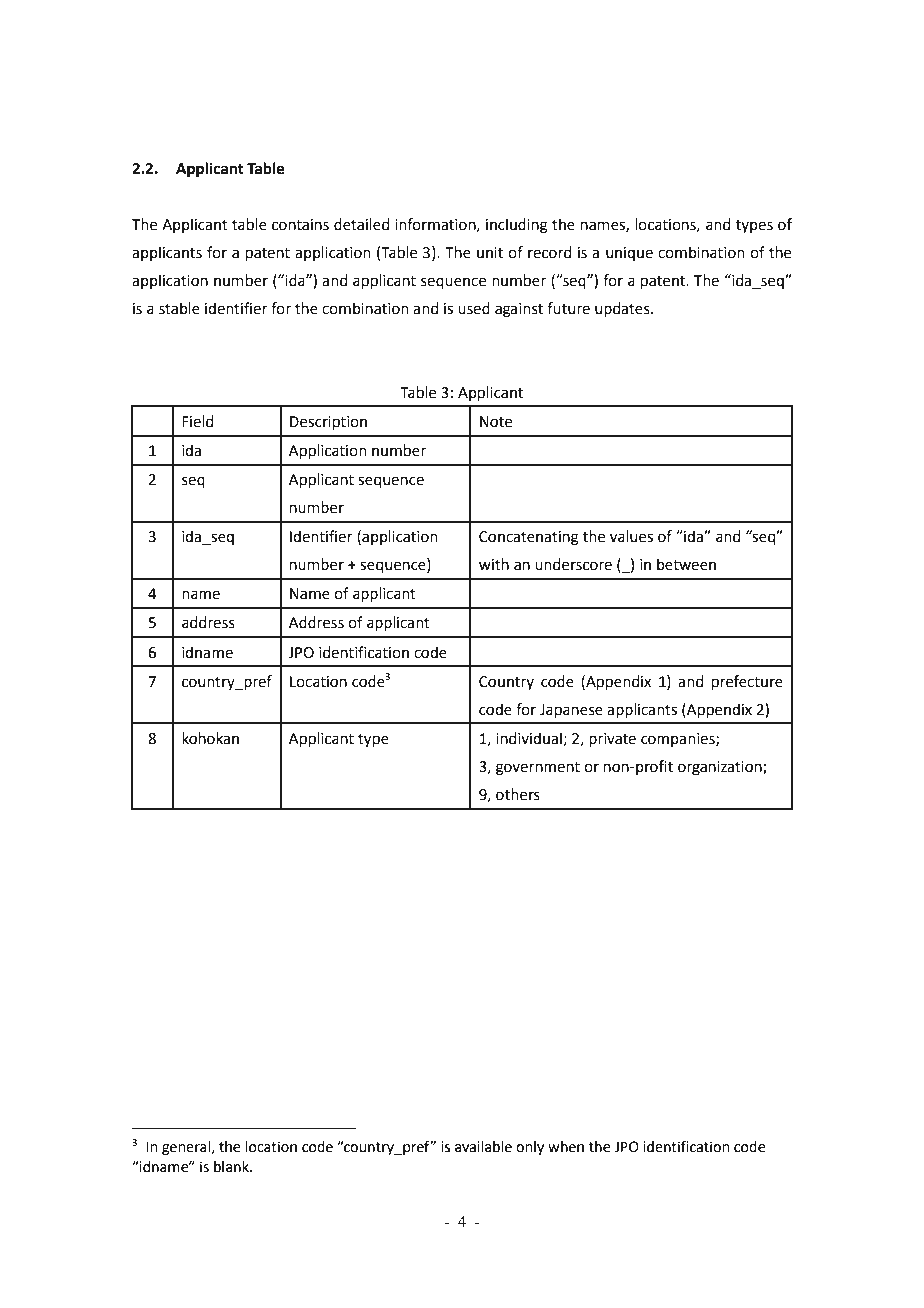 The image size is (924, 1308). Describe the element at coordinates (232, 1167) in the screenshot. I see `blank` at that location.
